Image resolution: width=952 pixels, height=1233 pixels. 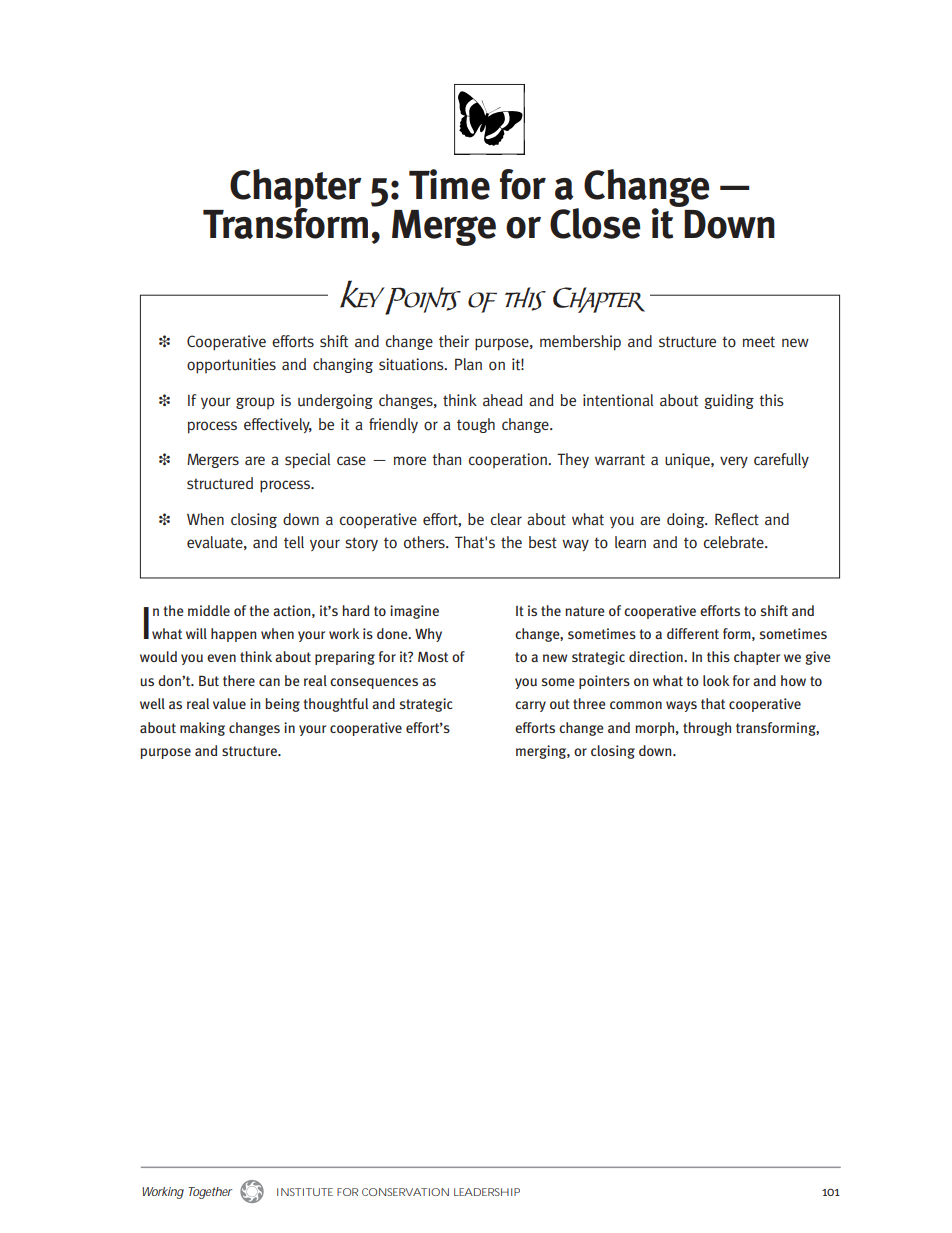 What do you see at coordinates (487, 1192) in the document?
I see `Leadership` at bounding box center [487, 1192].
